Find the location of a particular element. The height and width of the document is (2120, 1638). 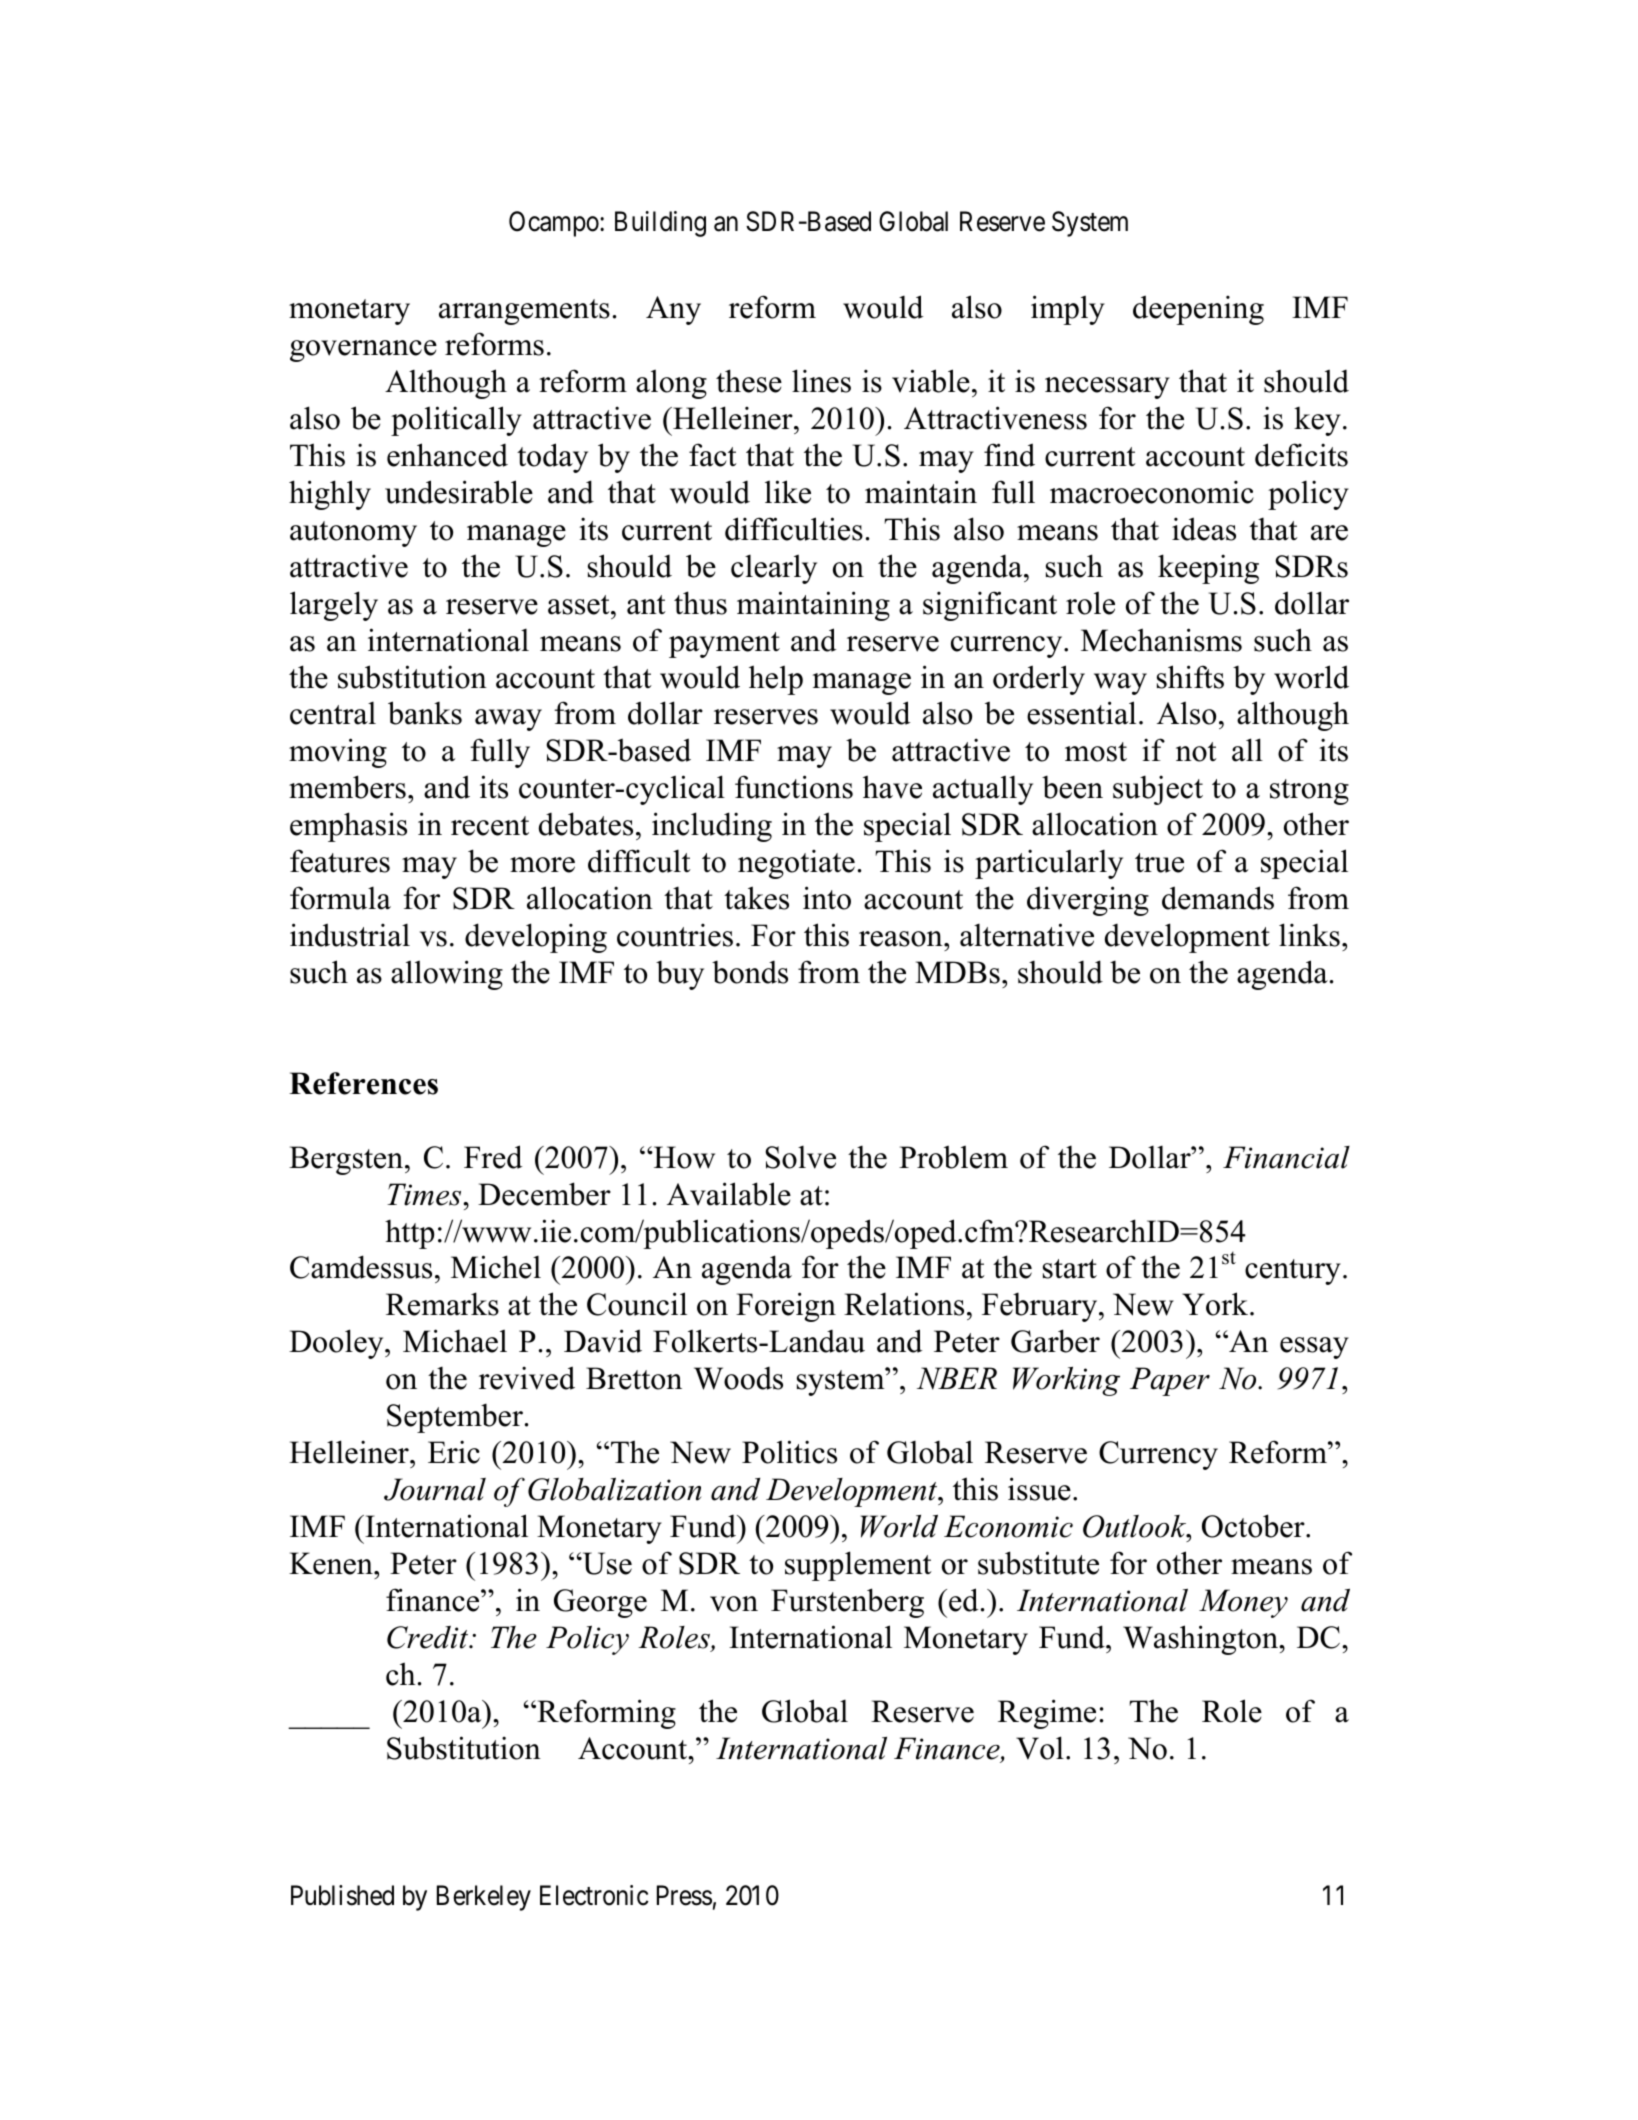

Eric is located at coordinates (454, 1452).
